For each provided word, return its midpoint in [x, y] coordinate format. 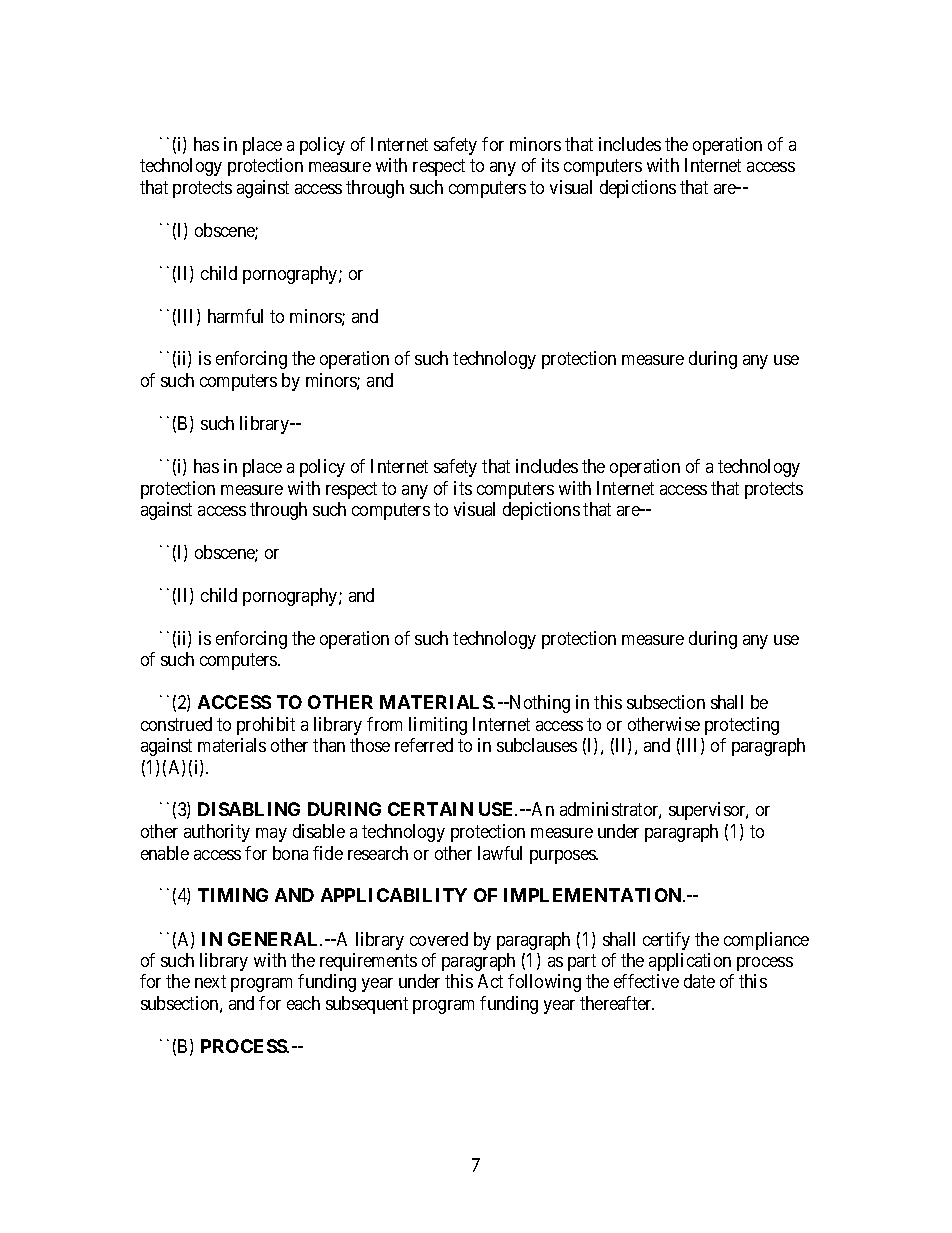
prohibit [266, 726]
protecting [742, 726]
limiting [438, 726]
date [699, 981]
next [210, 982]
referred [424, 745]
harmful [235, 316]
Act [490, 981]
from [384, 724]
